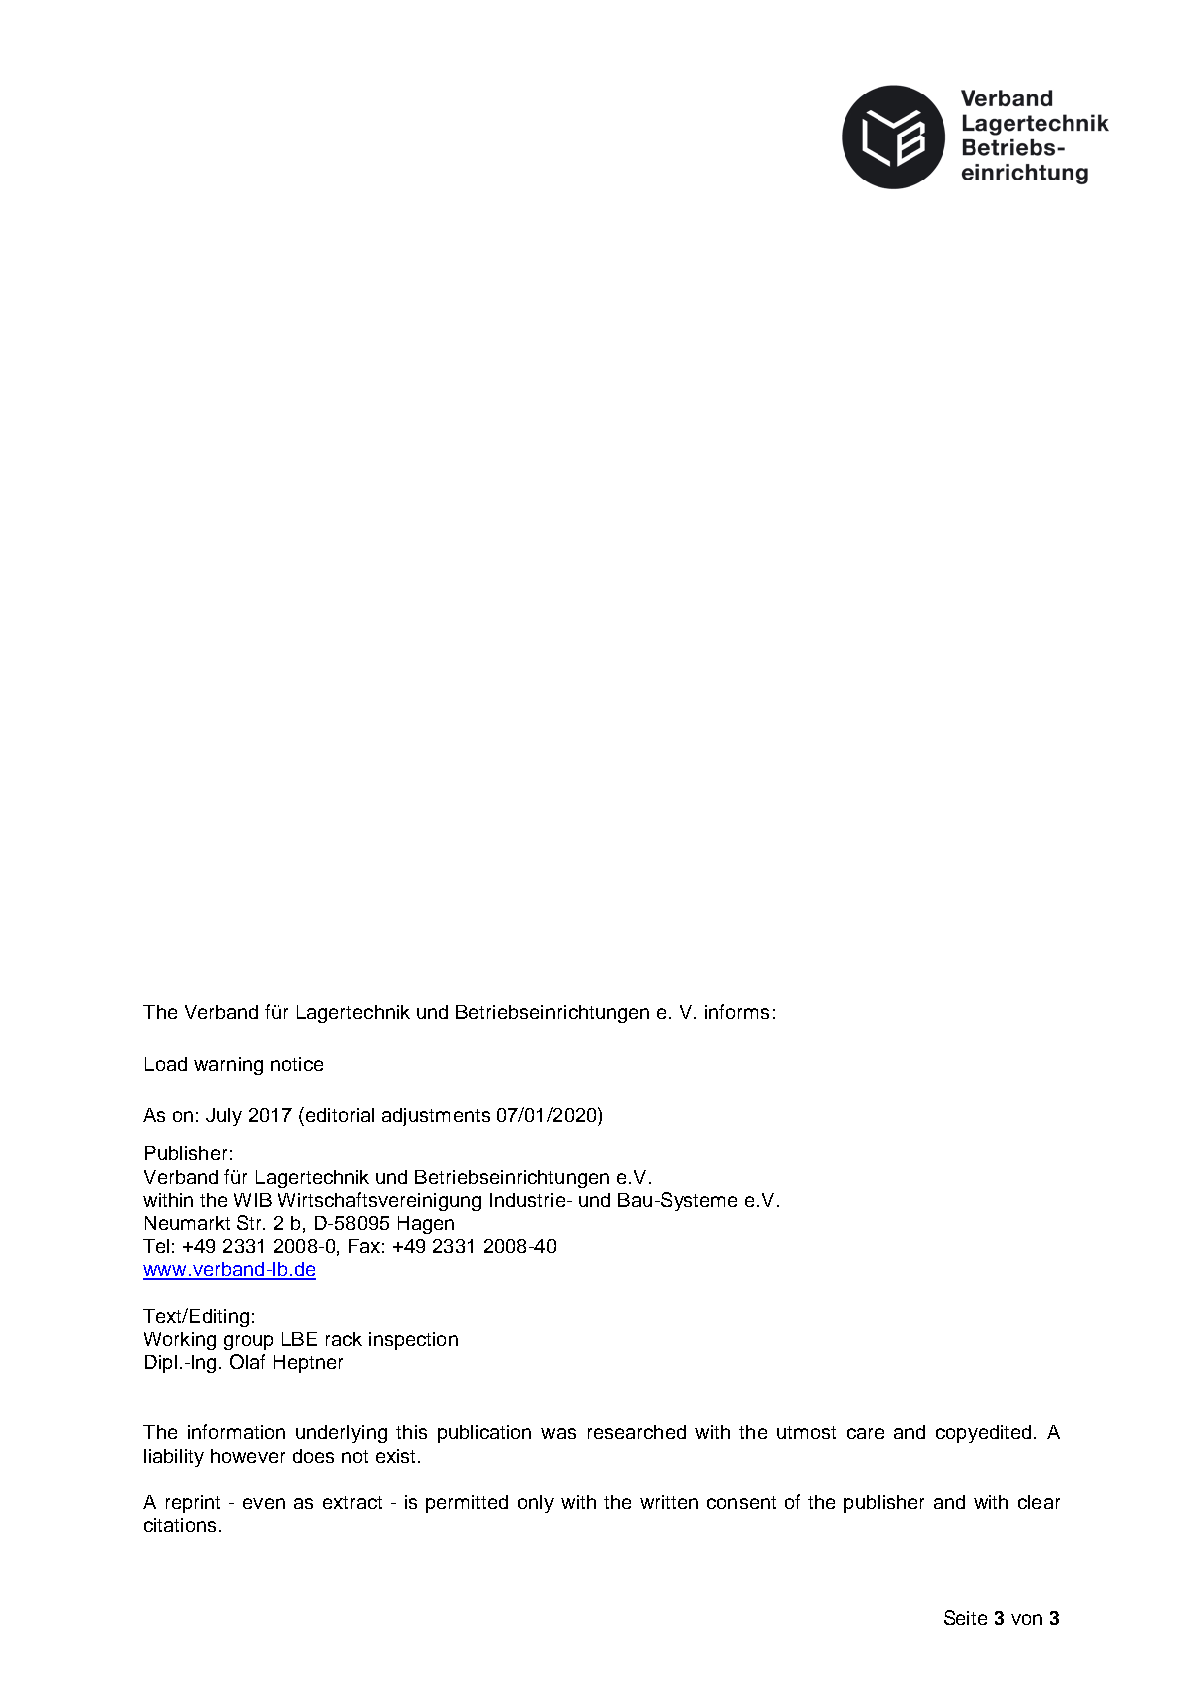  I want to click on researched, so click(637, 1432).
